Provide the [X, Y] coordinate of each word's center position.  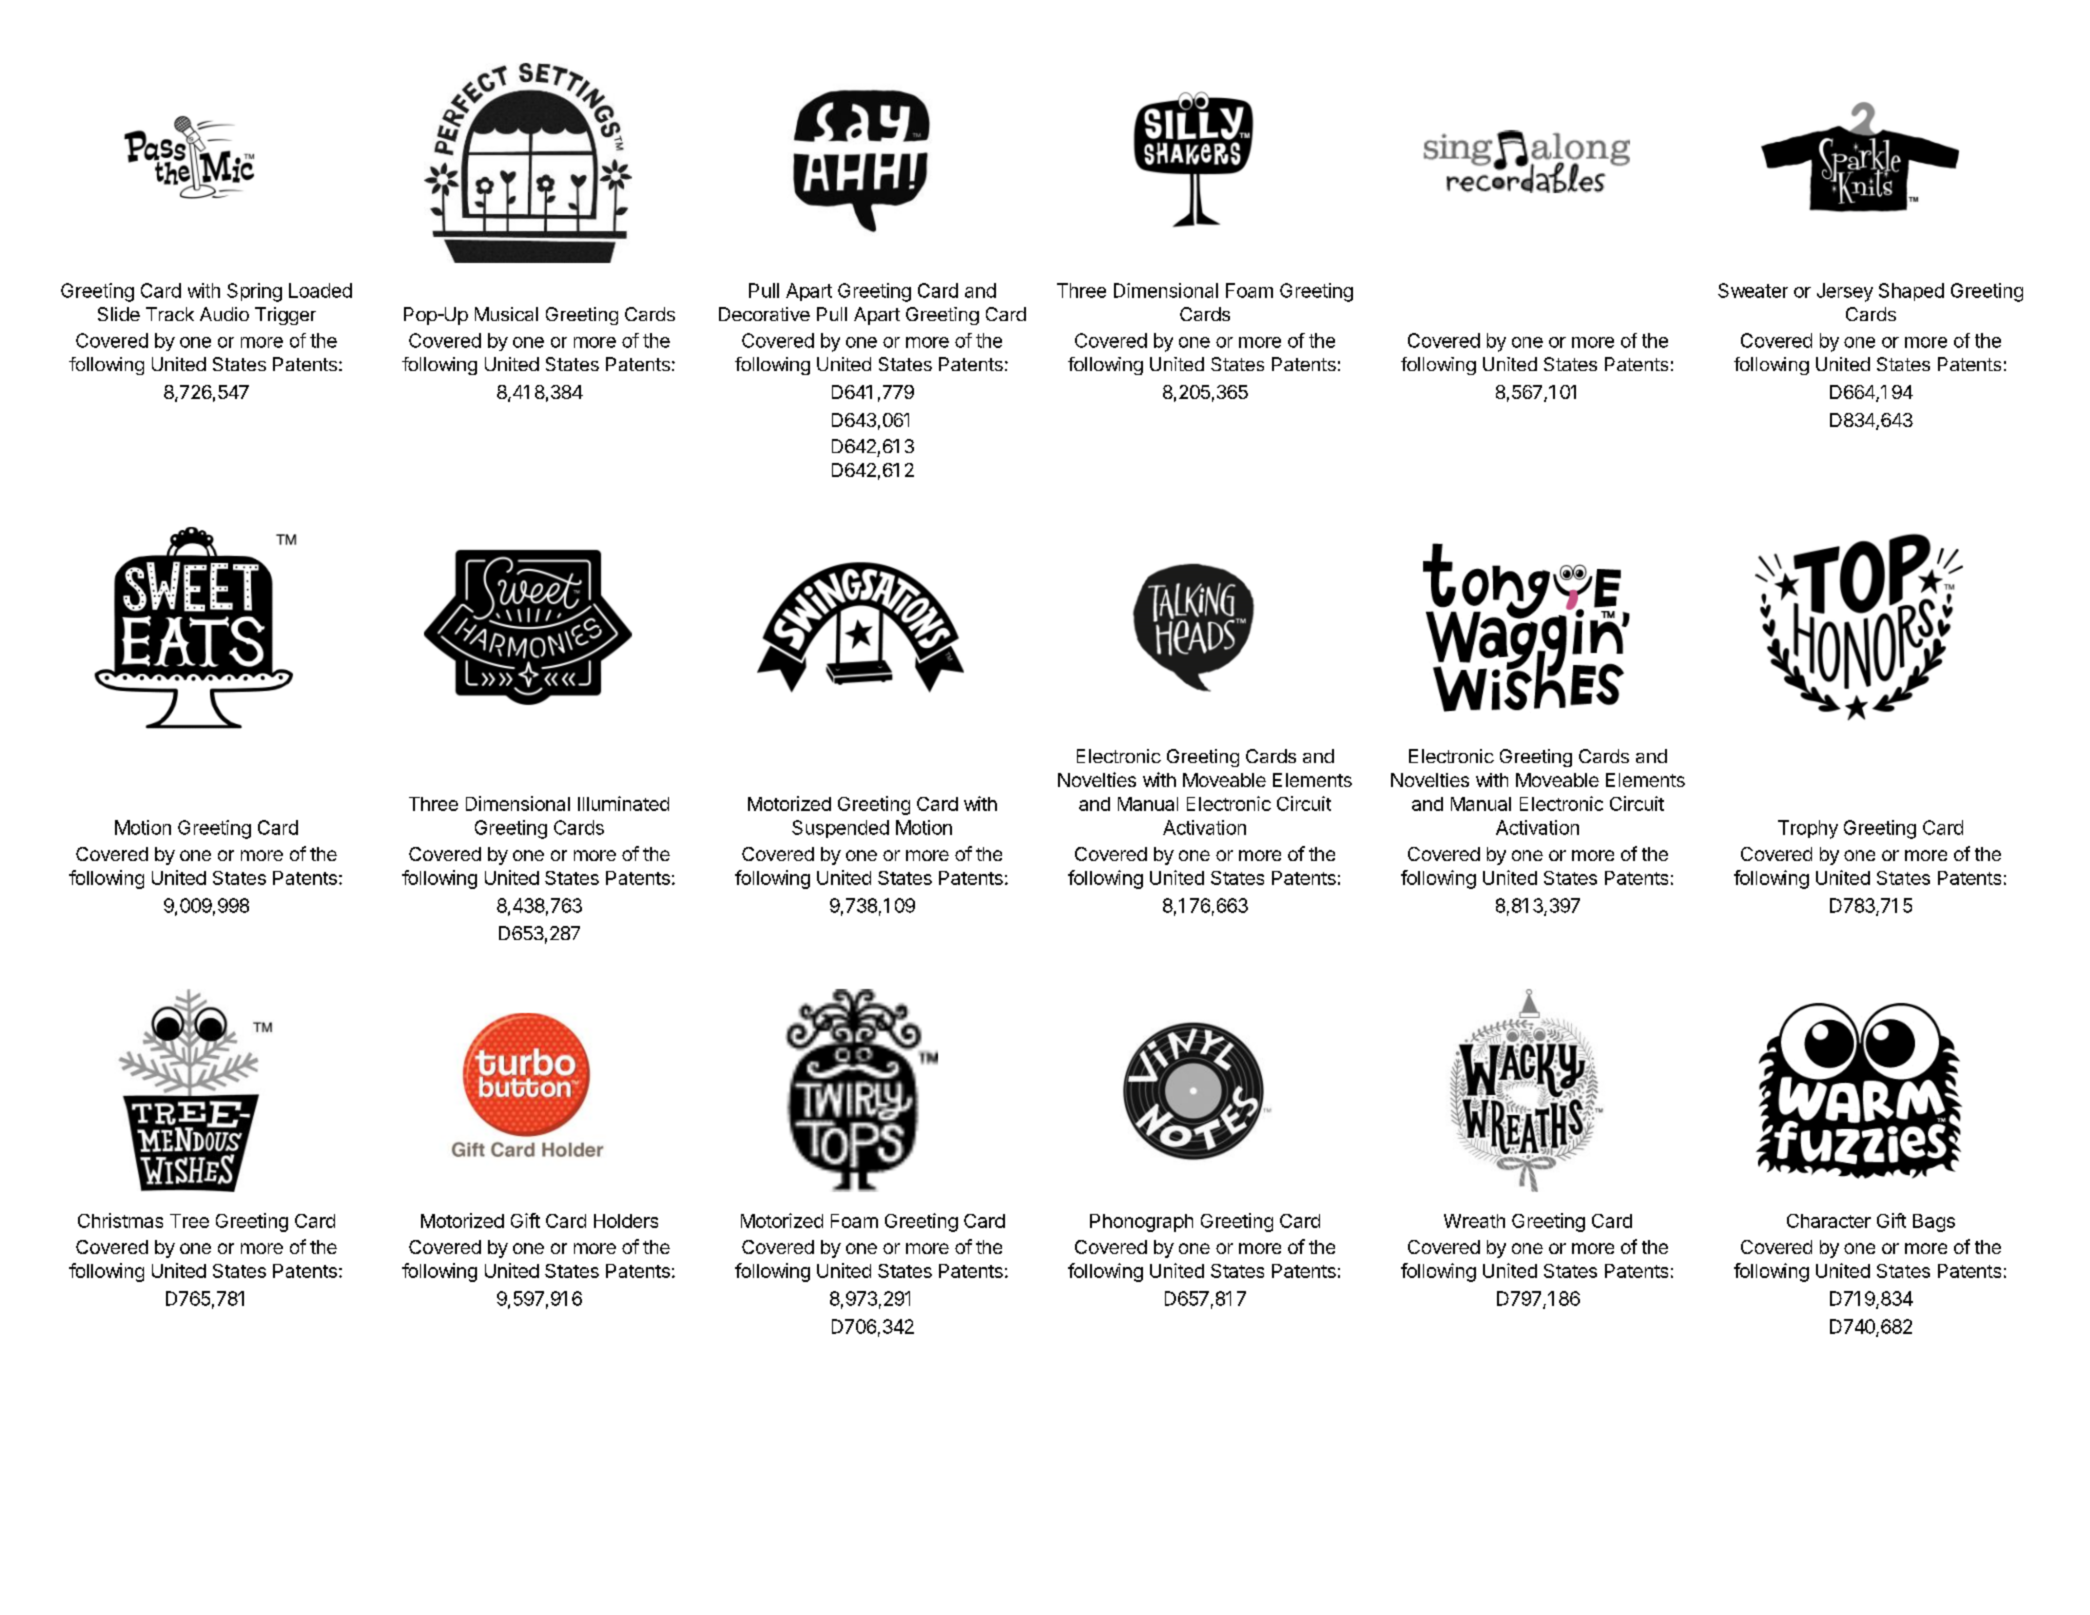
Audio [224, 314]
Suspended [840, 829]
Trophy [1808, 829]
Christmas [120, 1220]
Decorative [764, 314]
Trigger [285, 316]
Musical [506, 314]
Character [1829, 1221]
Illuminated [623, 803]
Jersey [1845, 292]
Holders [626, 1221]
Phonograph [1141, 1223]
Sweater [1753, 290]
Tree [189, 1221]
